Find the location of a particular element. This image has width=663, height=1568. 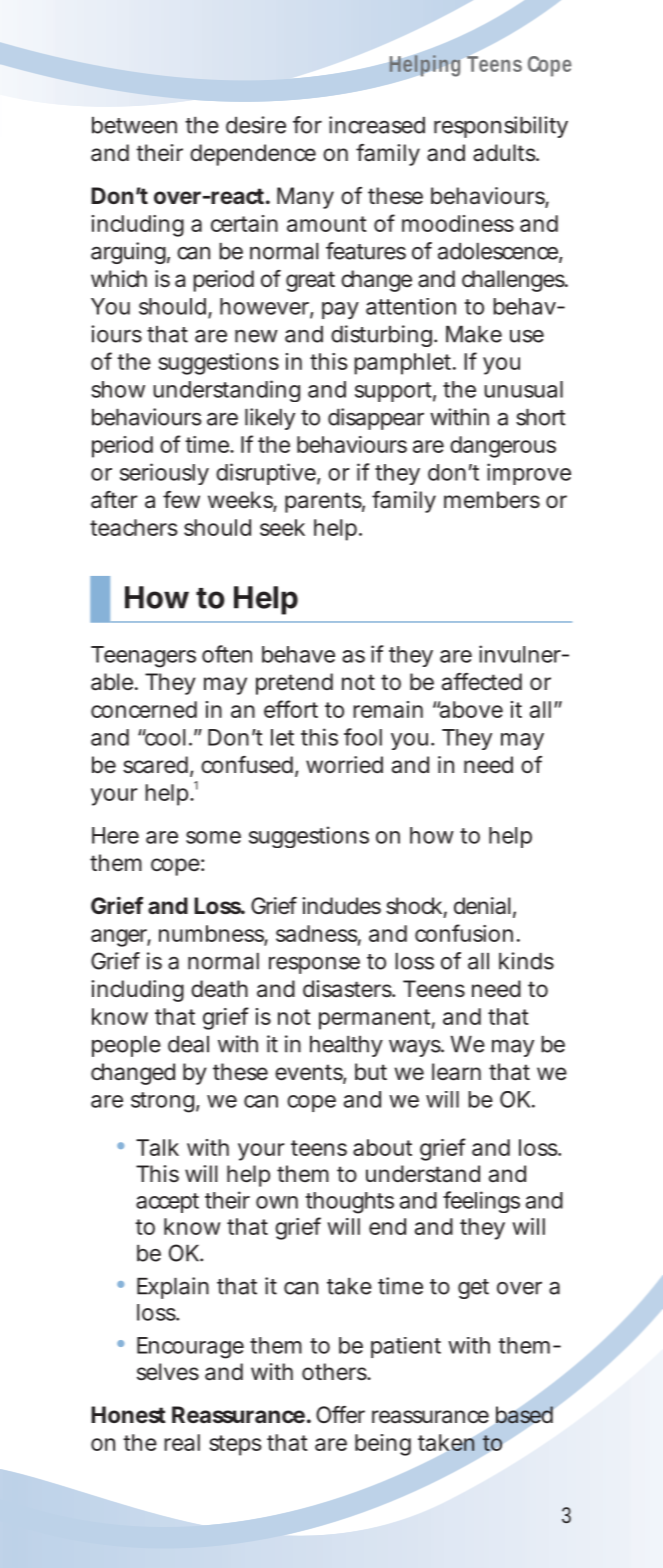

fool is located at coordinates (363, 737).
